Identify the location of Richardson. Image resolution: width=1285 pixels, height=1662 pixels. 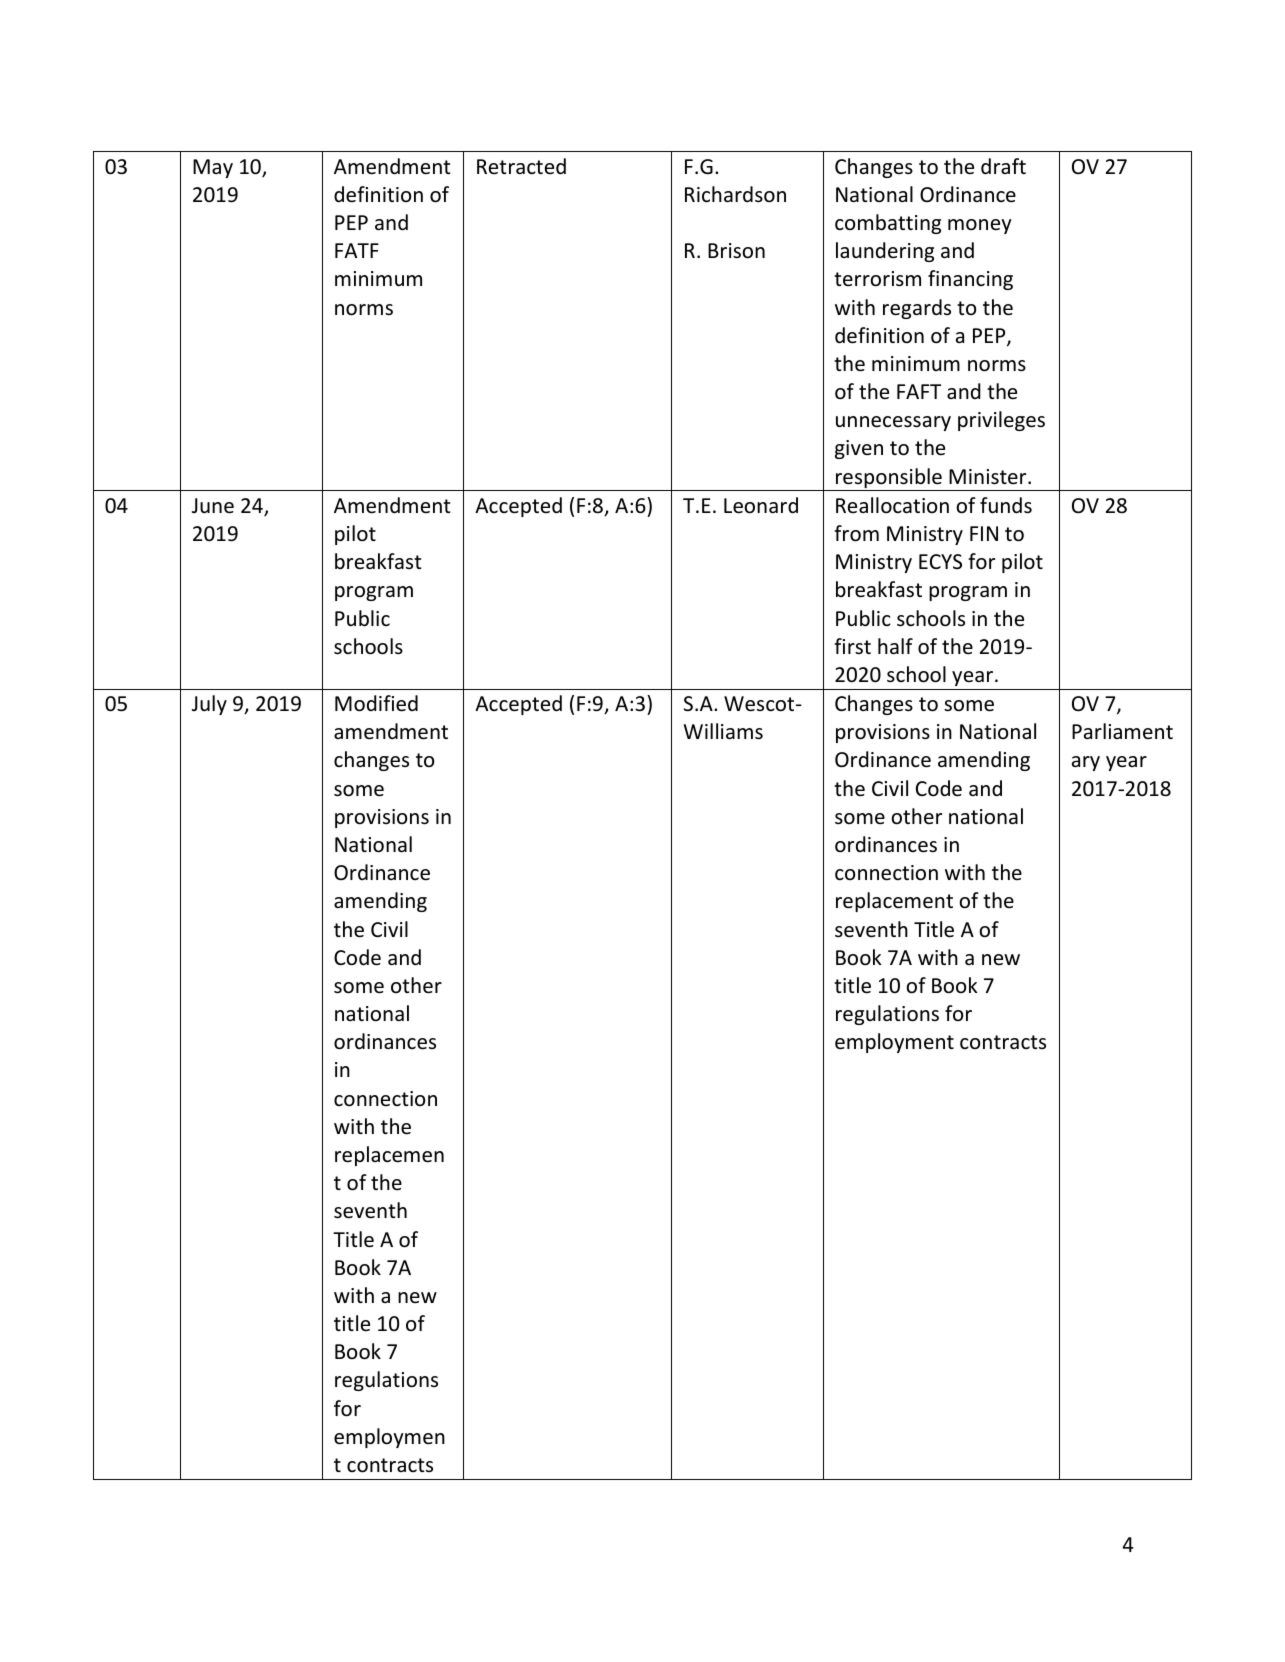
(735, 194).
